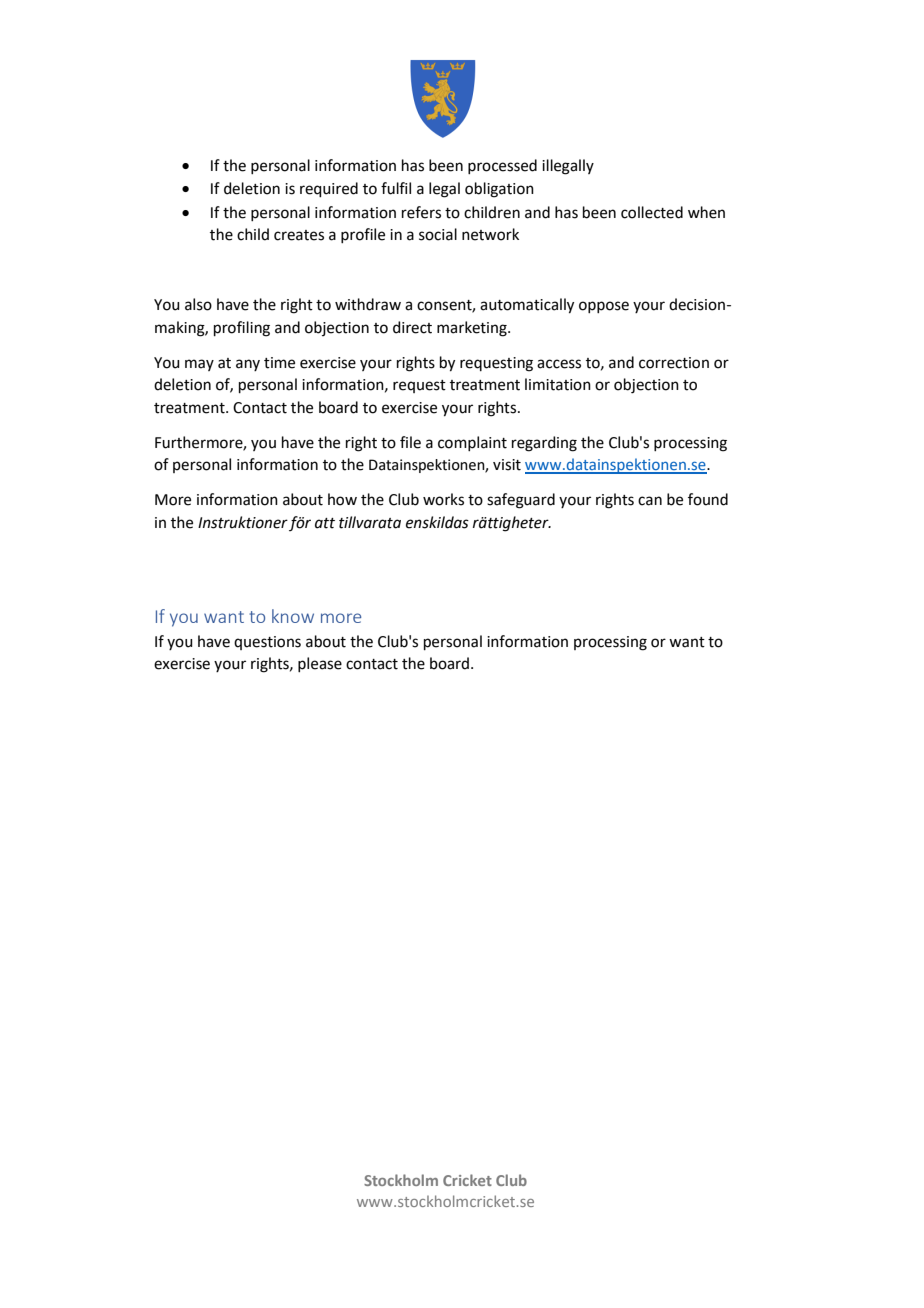 The height and width of the screenshot is (1308, 924). What do you see at coordinates (325, 523) in the screenshot?
I see `att` at bounding box center [325, 523].
